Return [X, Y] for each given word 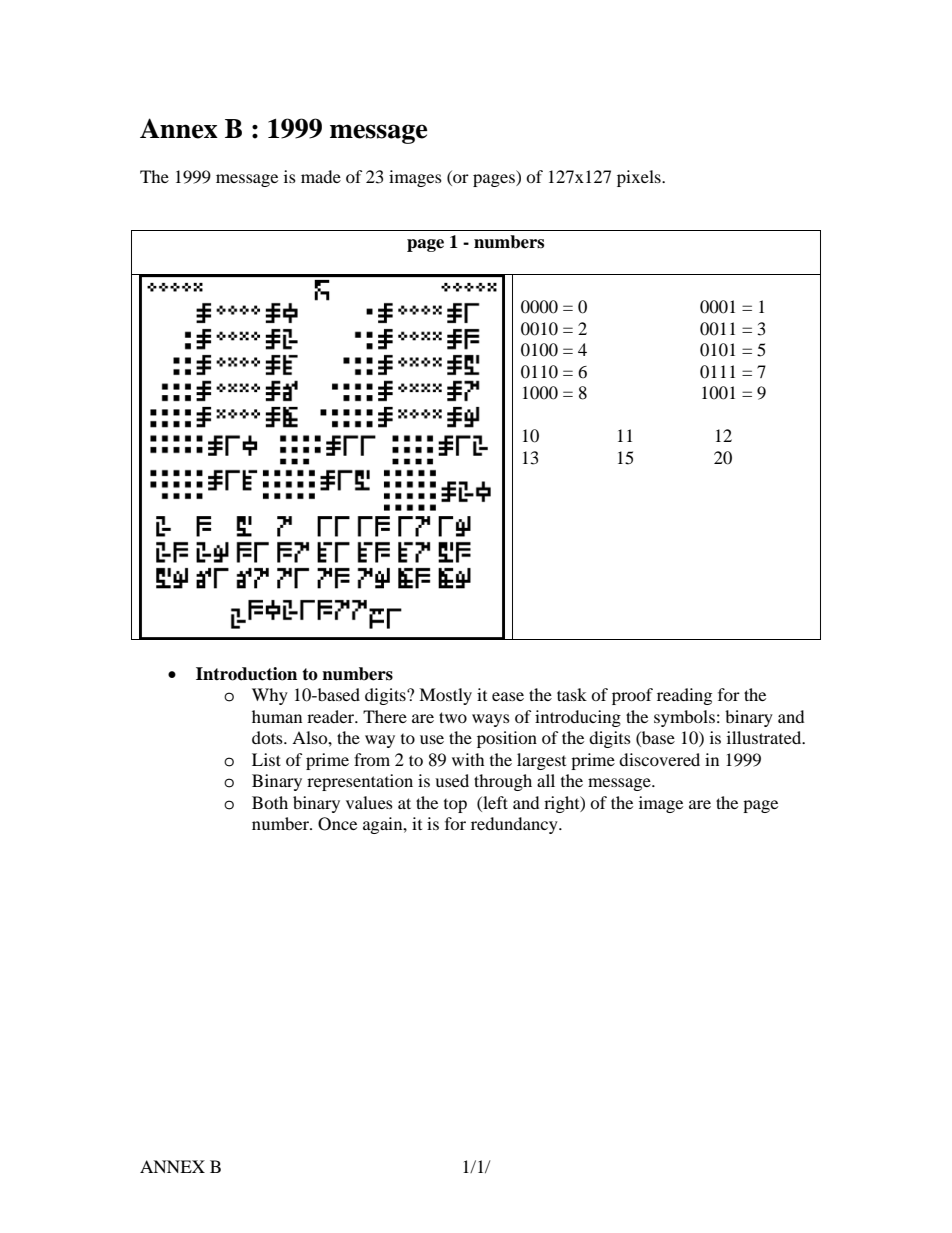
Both [270, 802]
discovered [659, 759]
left [494, 802]
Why [270, 696]
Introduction [246, 674]
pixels [640, 178]
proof [632, 696]
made [321, 176]
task [572, 694]
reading [684, 696]
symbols [684, 718]
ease [508, 696]
